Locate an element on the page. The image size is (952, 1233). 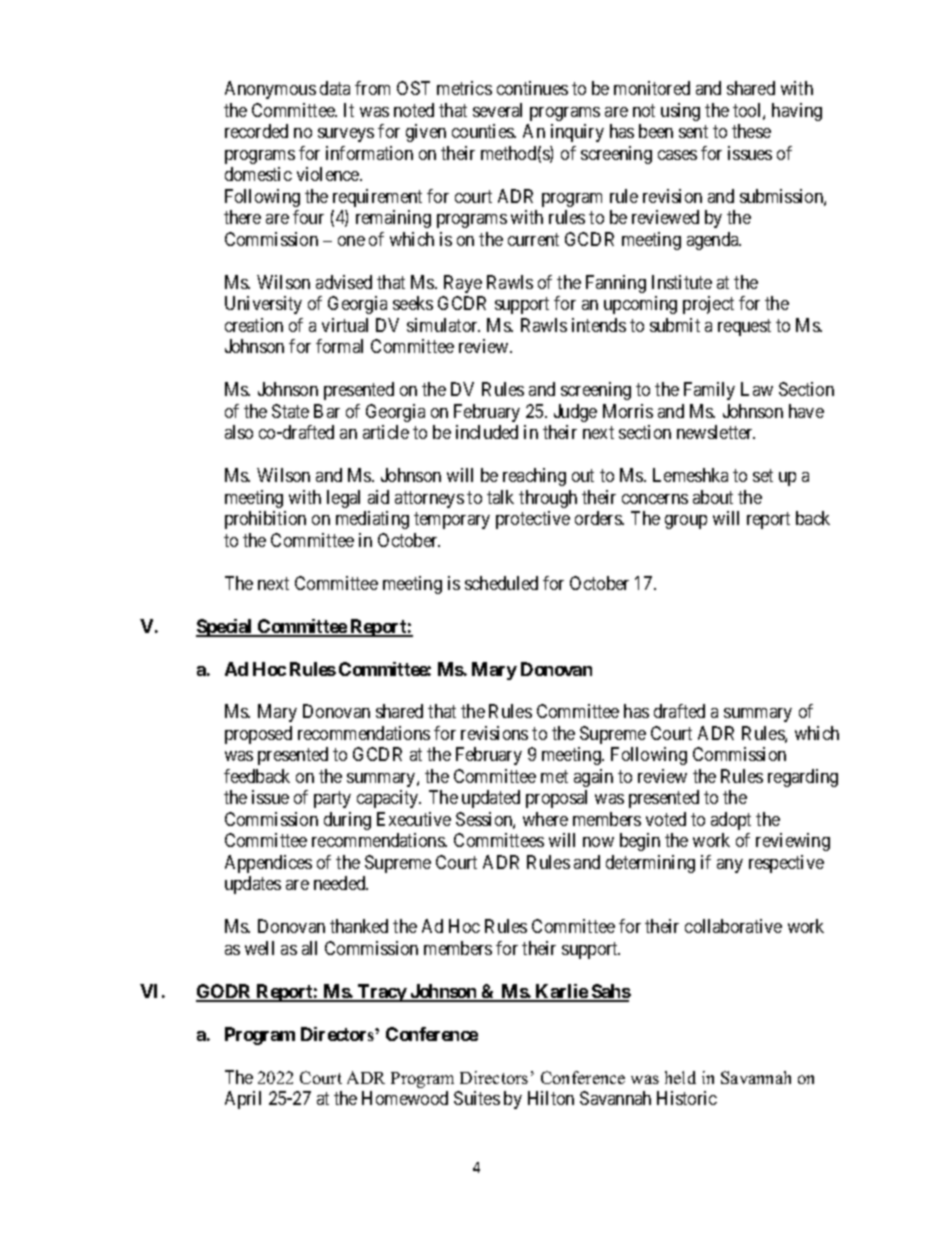
group is located at coordinates (686, 522).
